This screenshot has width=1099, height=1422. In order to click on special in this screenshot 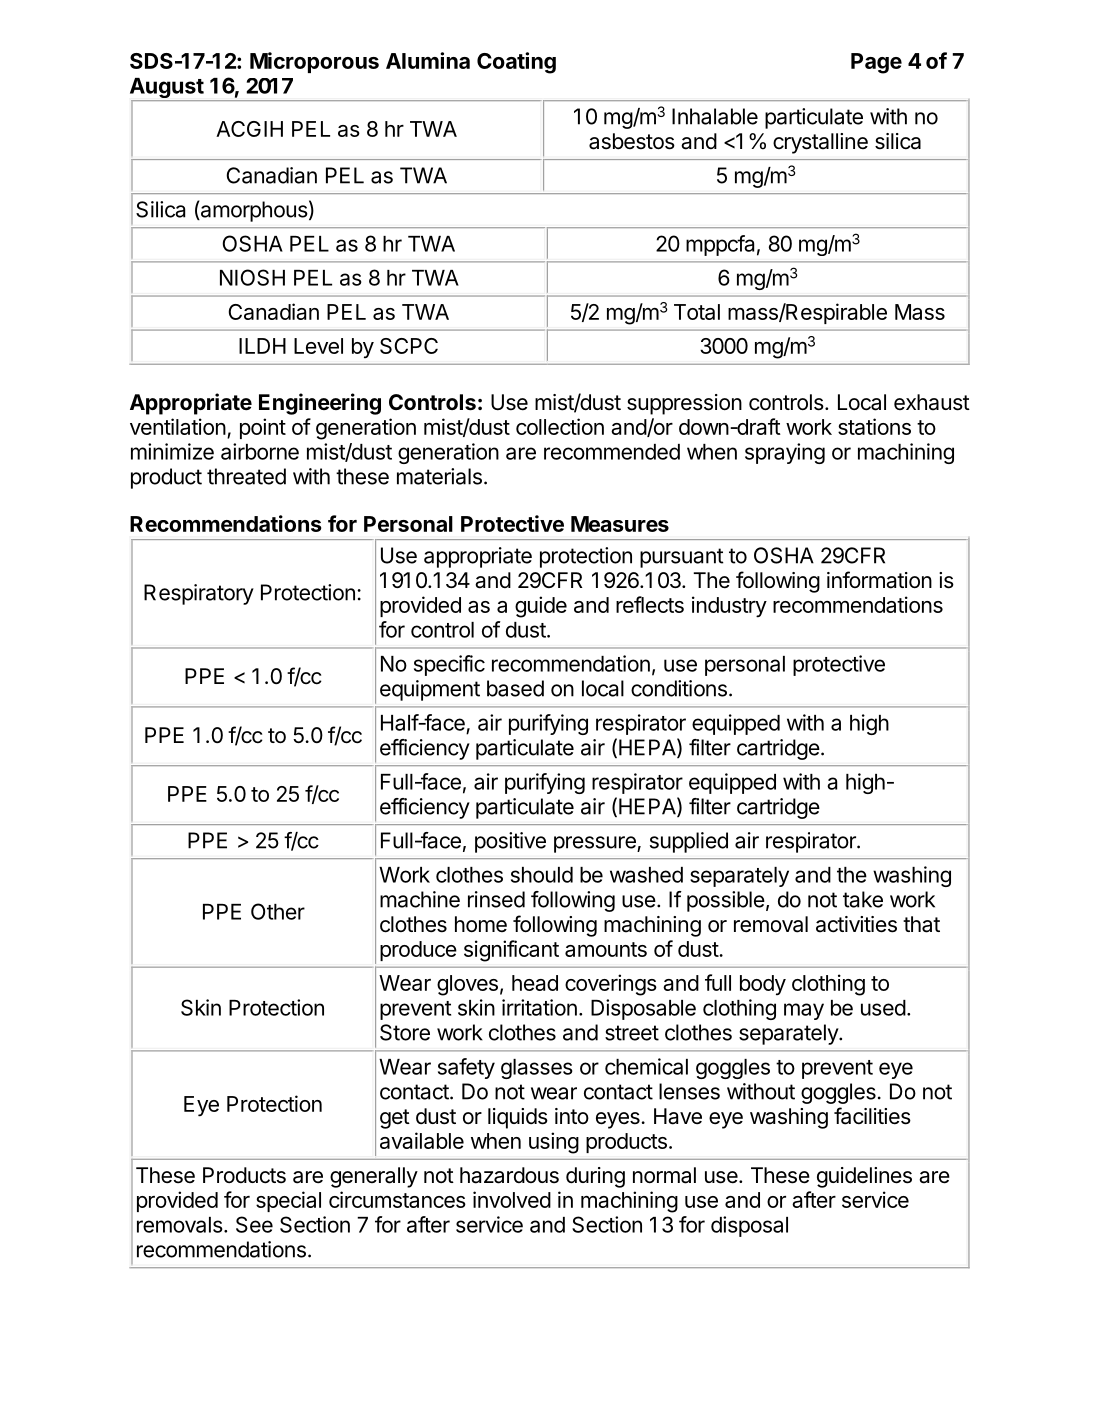, I will do `click(288, 1201)`.
